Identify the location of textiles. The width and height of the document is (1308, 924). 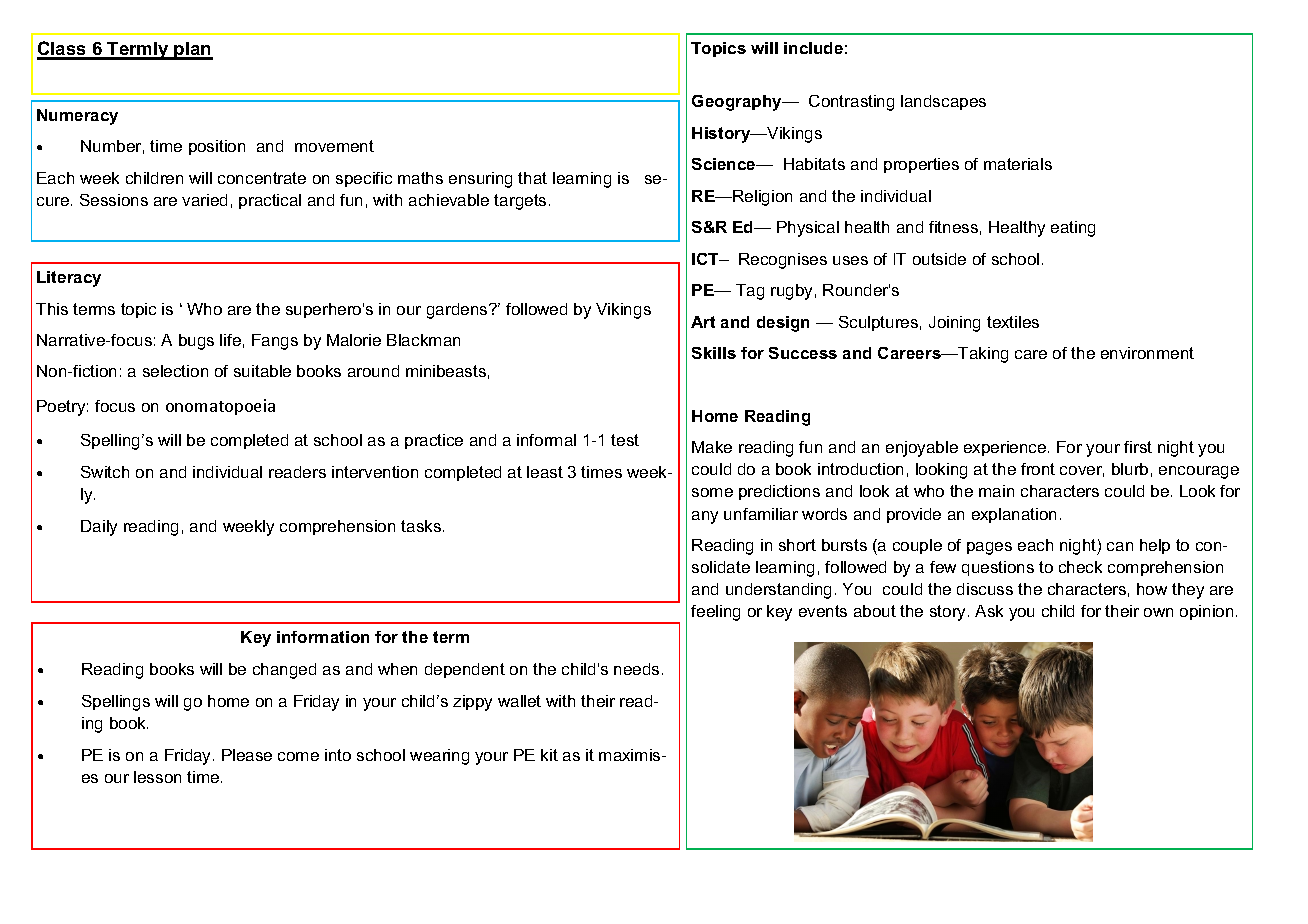
(1013, 322).
